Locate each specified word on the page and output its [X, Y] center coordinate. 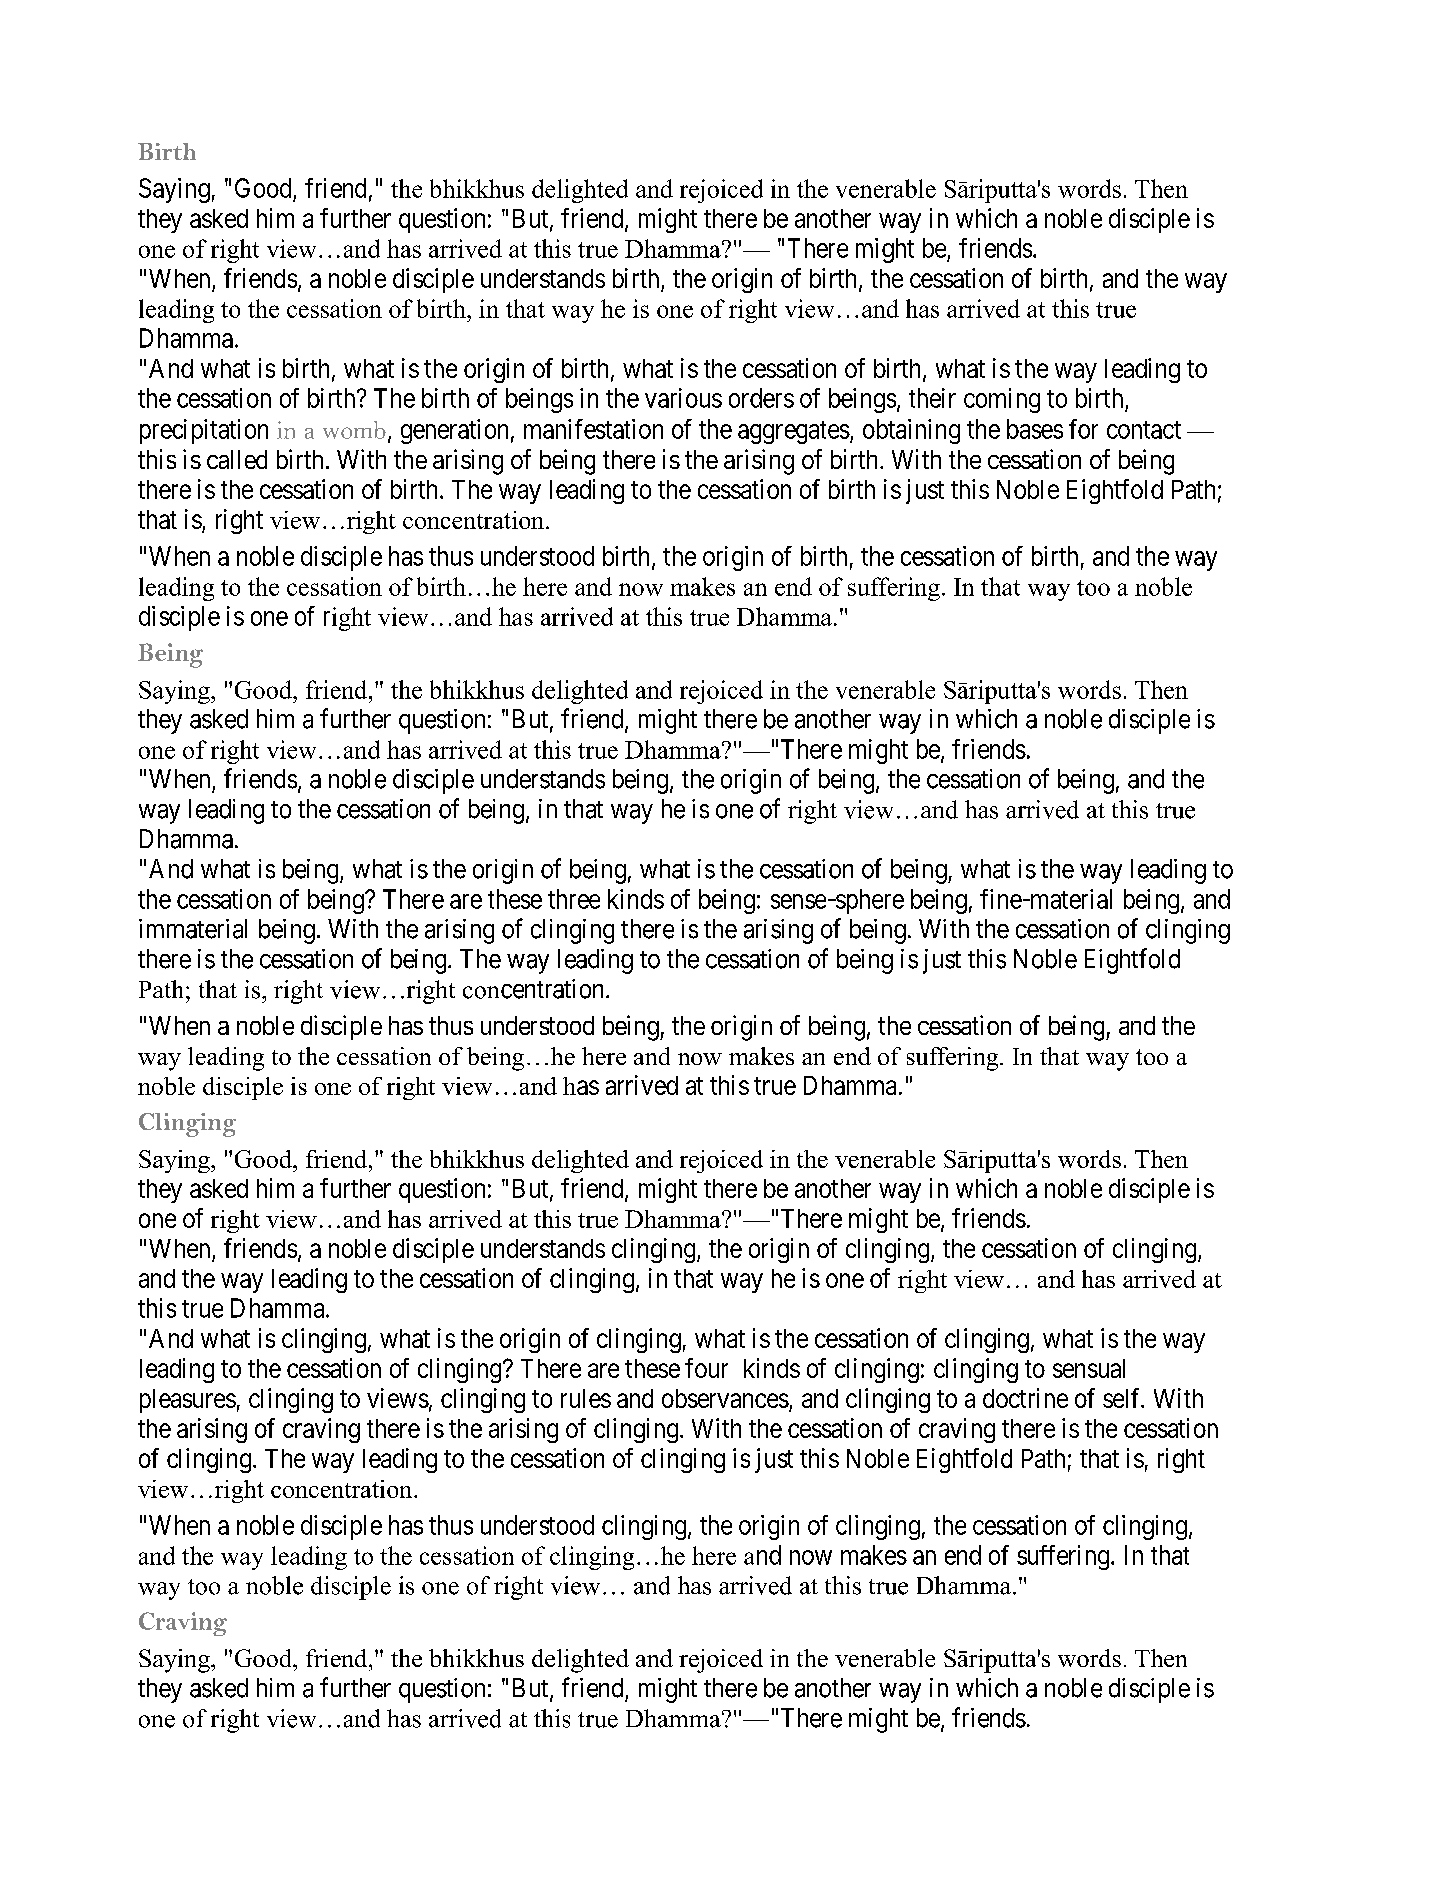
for [1083, 429]
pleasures [188, 1401]
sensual [1089, 1368]
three [574, 899]
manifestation [593, 429]
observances [725, 1398]
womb [354, 430]
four [706, 1368]
